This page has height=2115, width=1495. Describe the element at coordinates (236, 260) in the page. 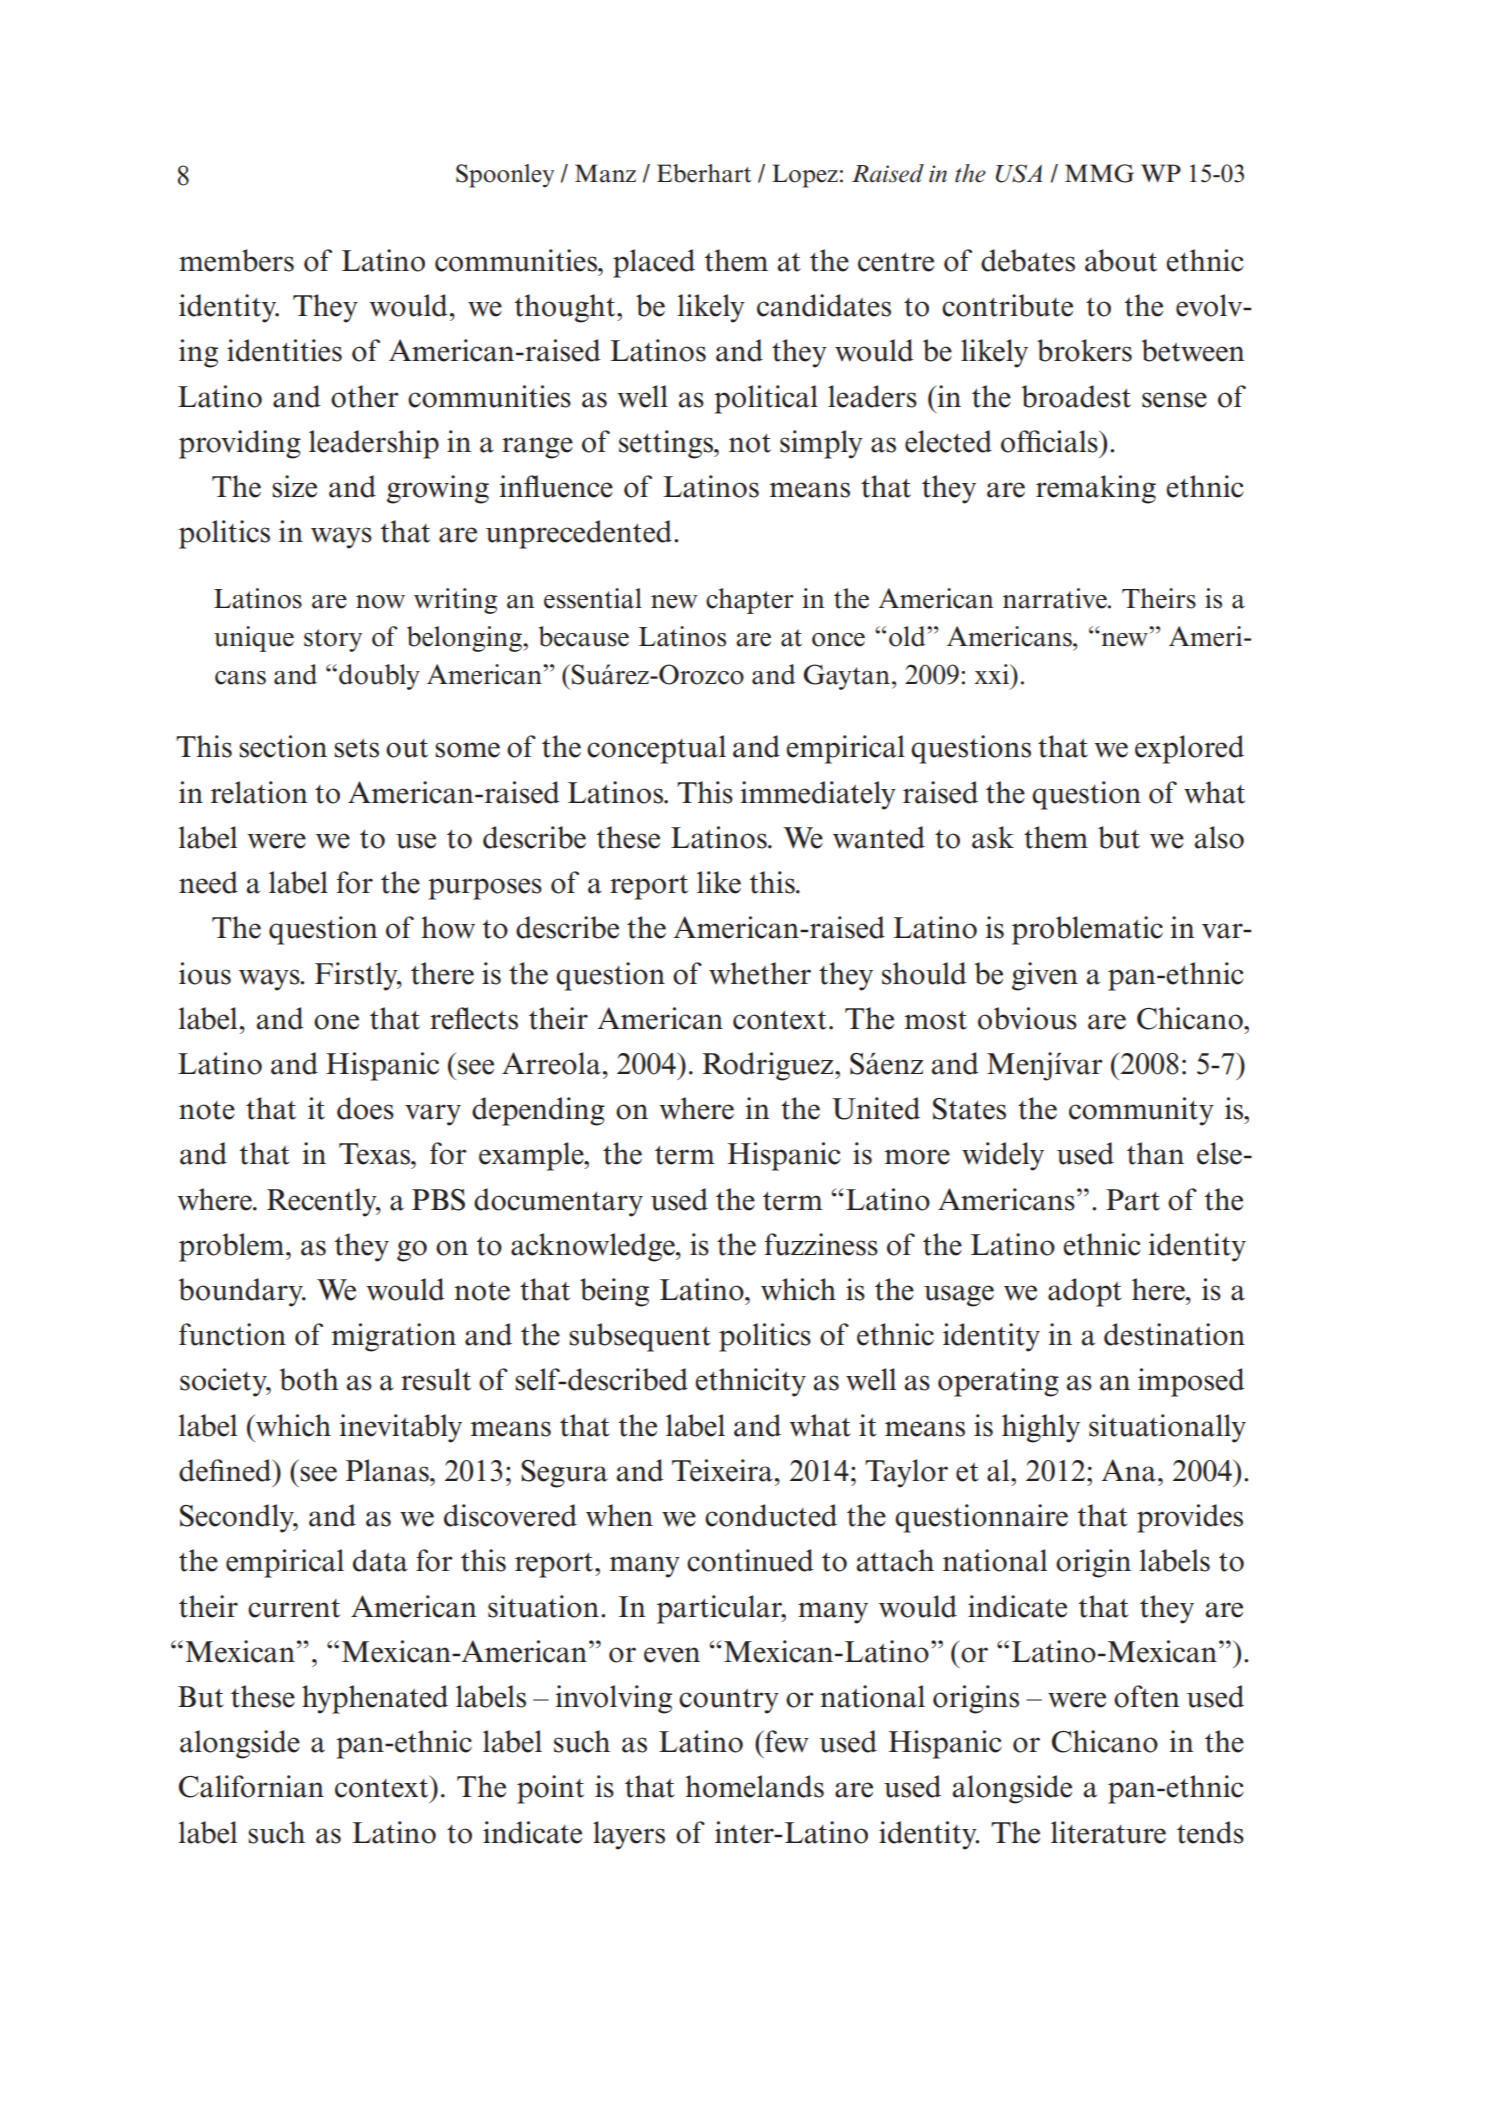

I see `members` at that location.
